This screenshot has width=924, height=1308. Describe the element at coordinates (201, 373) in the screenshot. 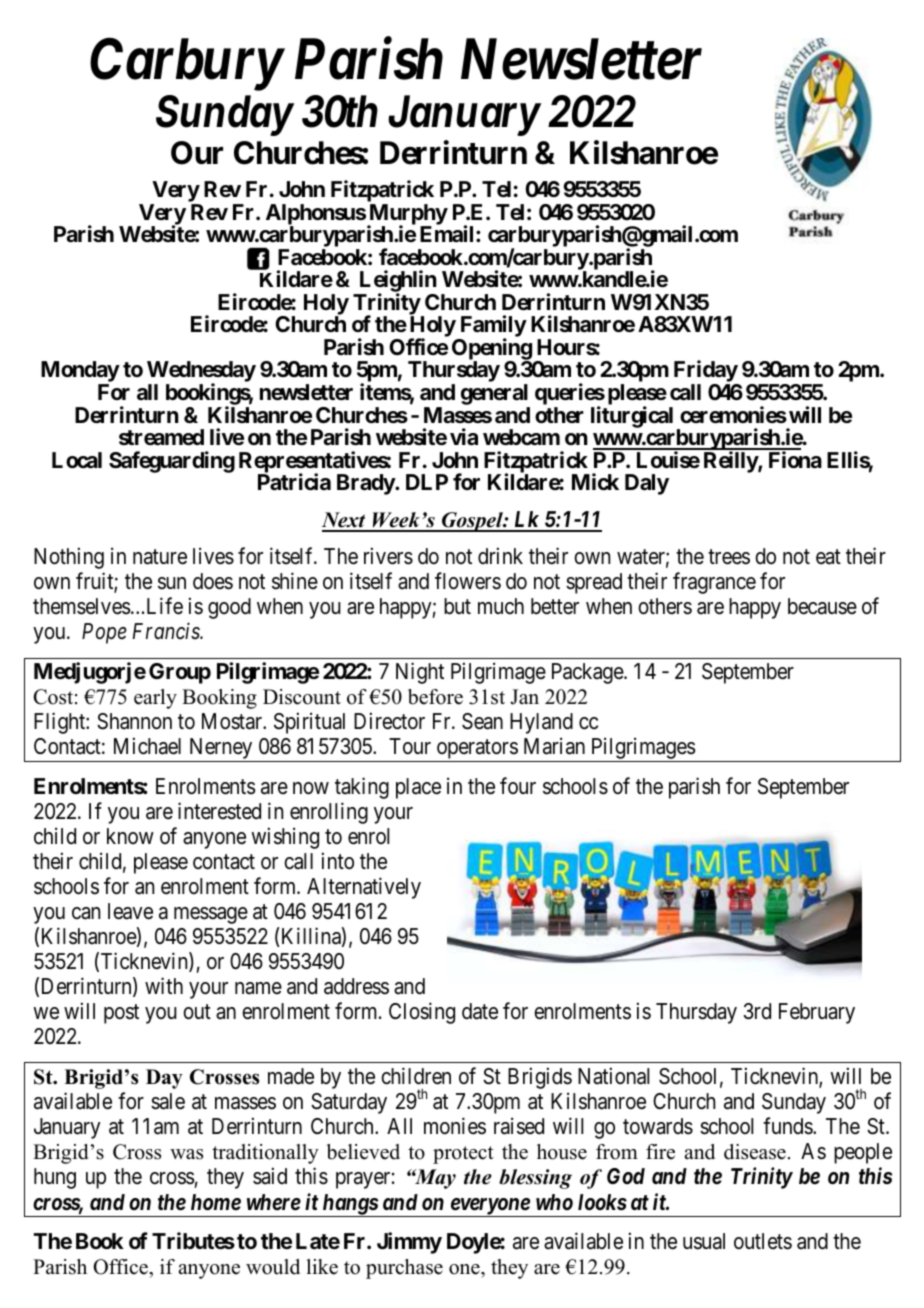

I see `Wednesday` at that location.
